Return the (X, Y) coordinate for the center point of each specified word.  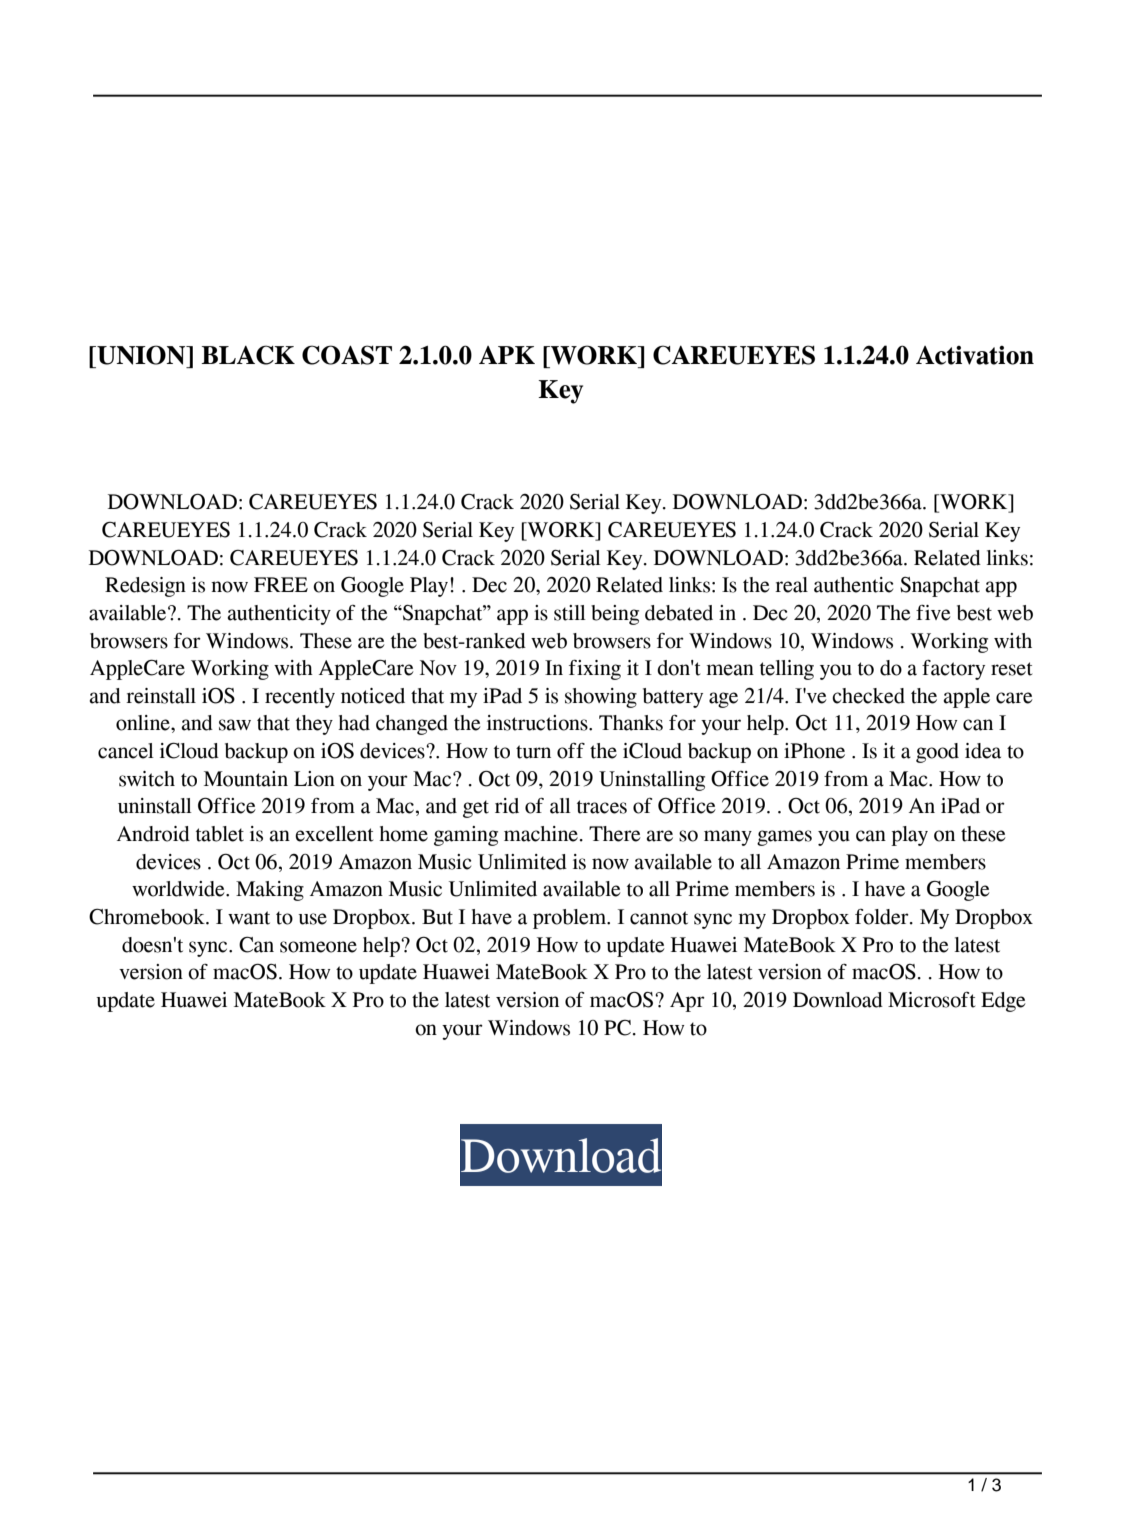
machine (541, 834)
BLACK (248, 355)
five (933, 613)
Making (270, 891)
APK (507, 355)
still (570, 613)
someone (318, 947)
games (784, 838)
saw (235, 725)
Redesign (145, 587)
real (791, 585)
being (615, 615)
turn (533, 752)
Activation (975, 355)
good (937, 753)
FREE (281, 584)
